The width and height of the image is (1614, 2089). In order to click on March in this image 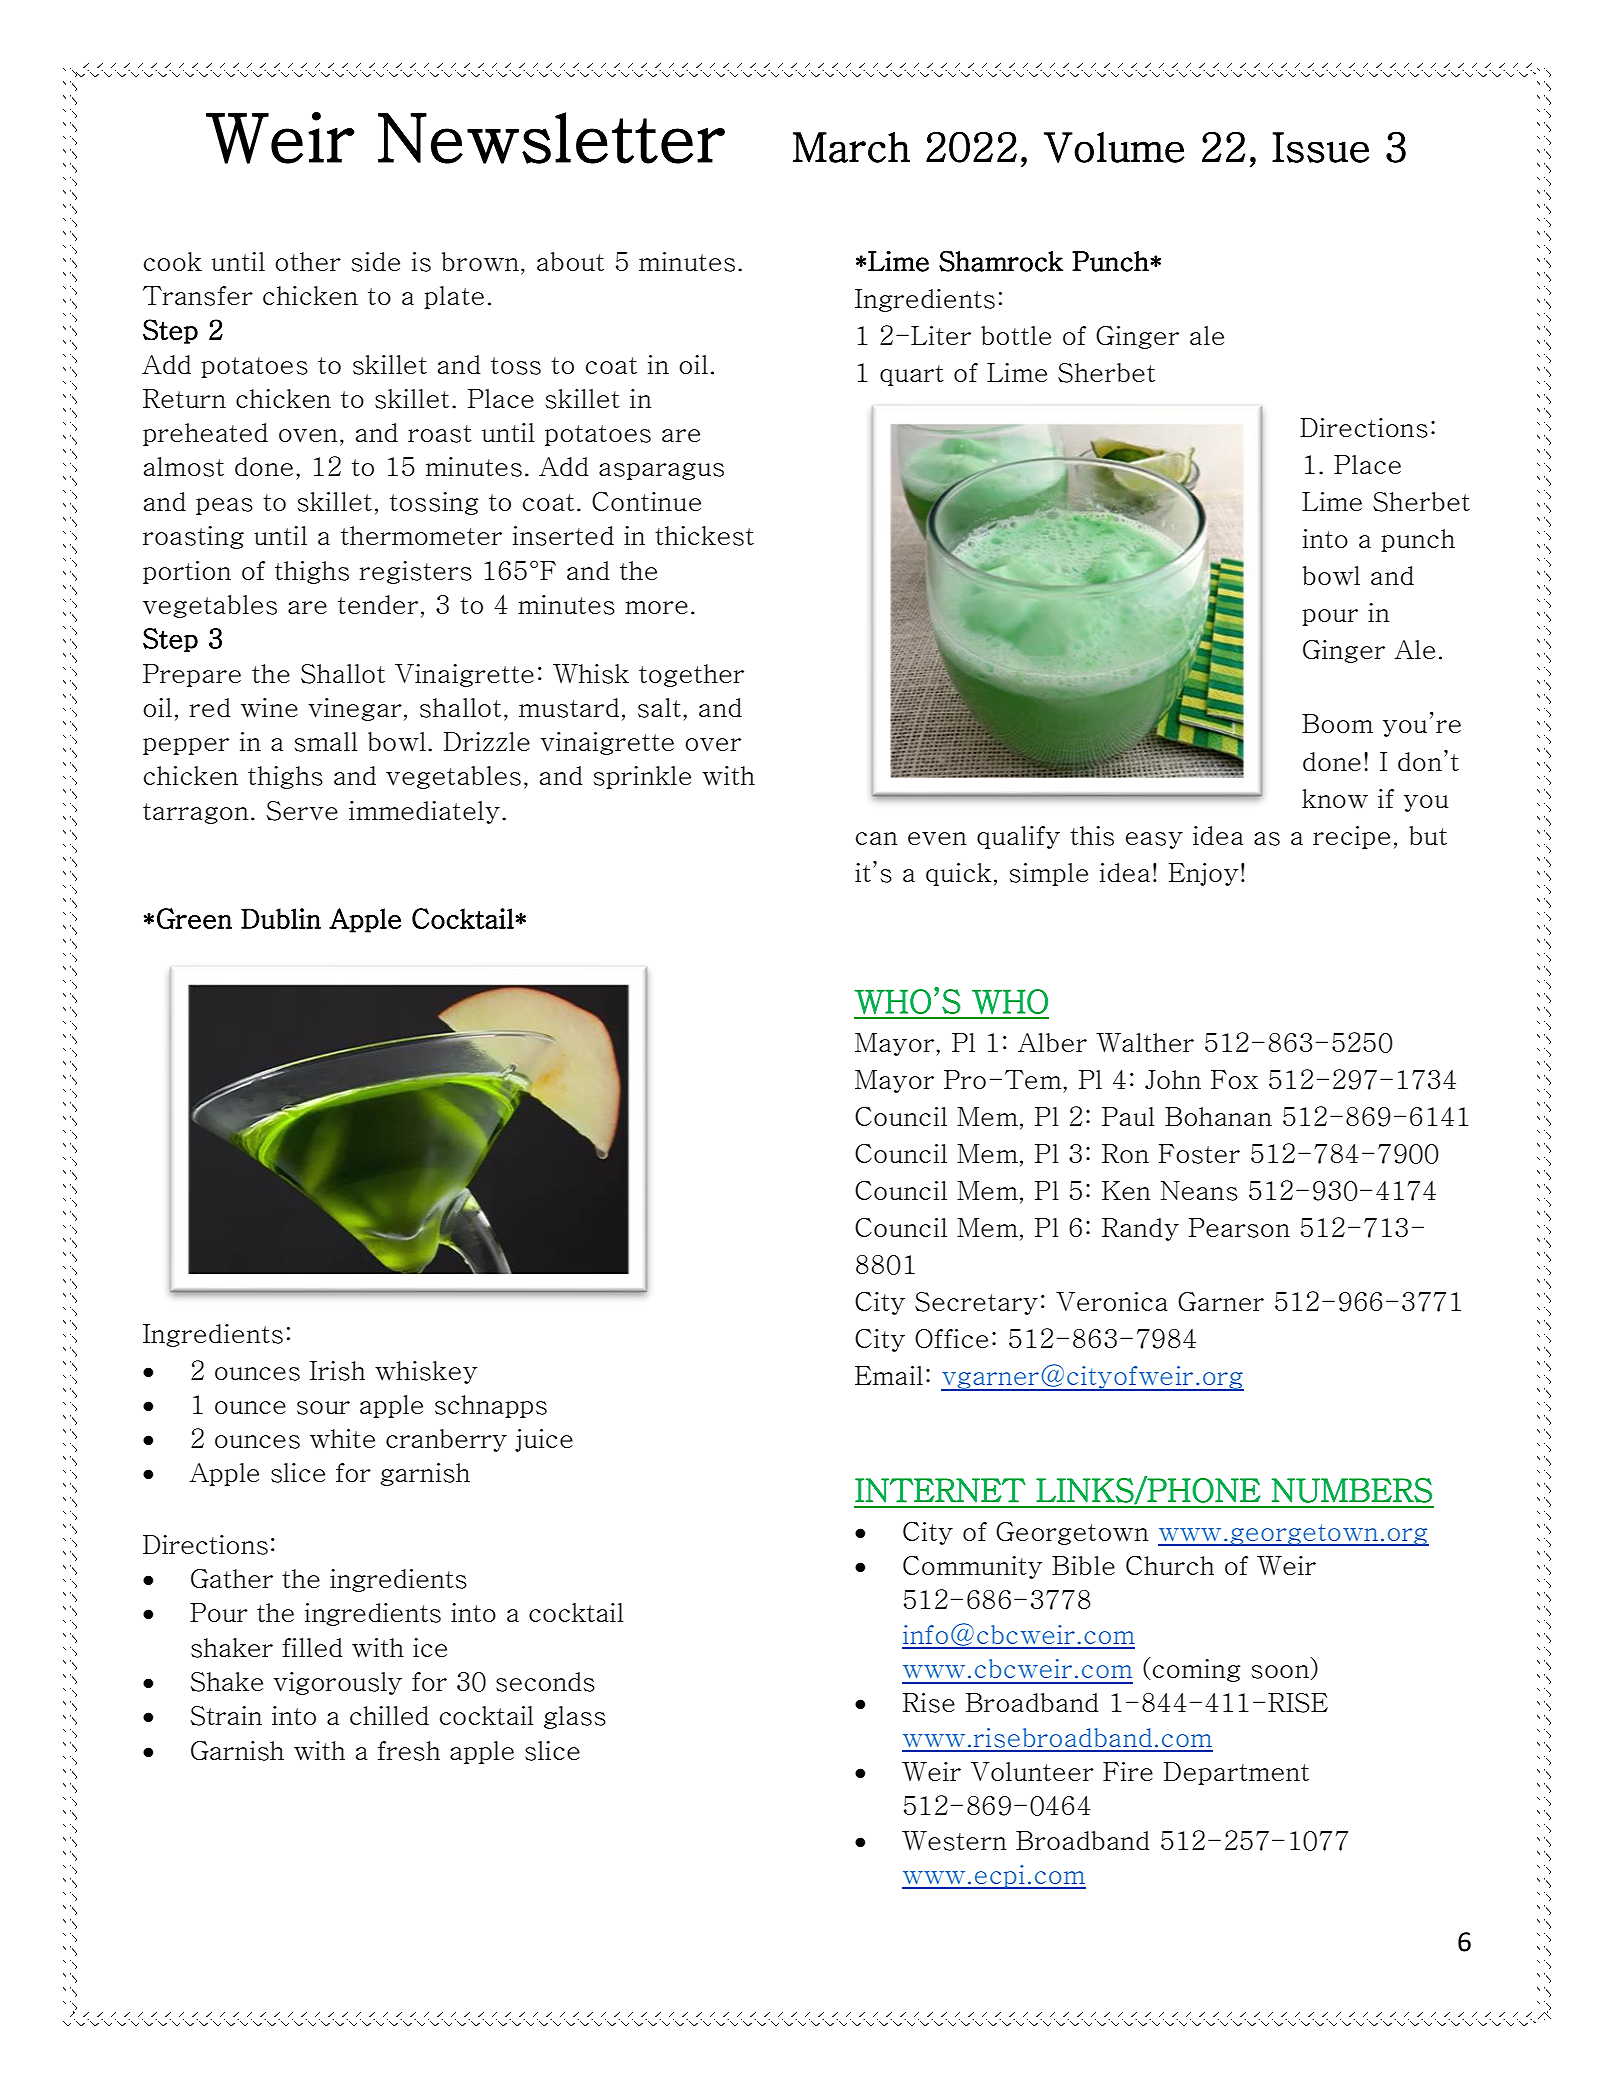, I will do `click(851, 147)`.
